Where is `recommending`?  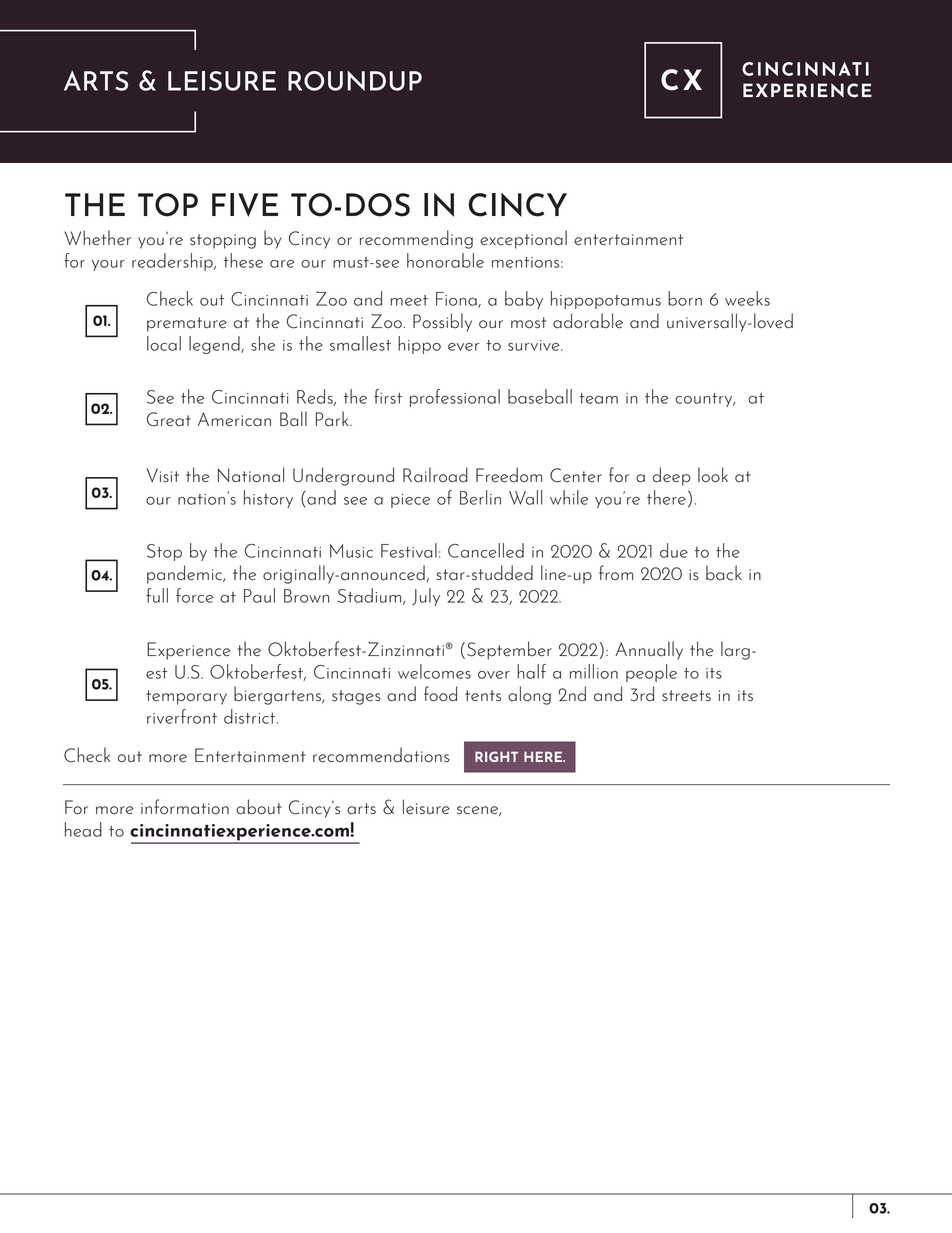 recommending is located at coordinates (416, 239).
